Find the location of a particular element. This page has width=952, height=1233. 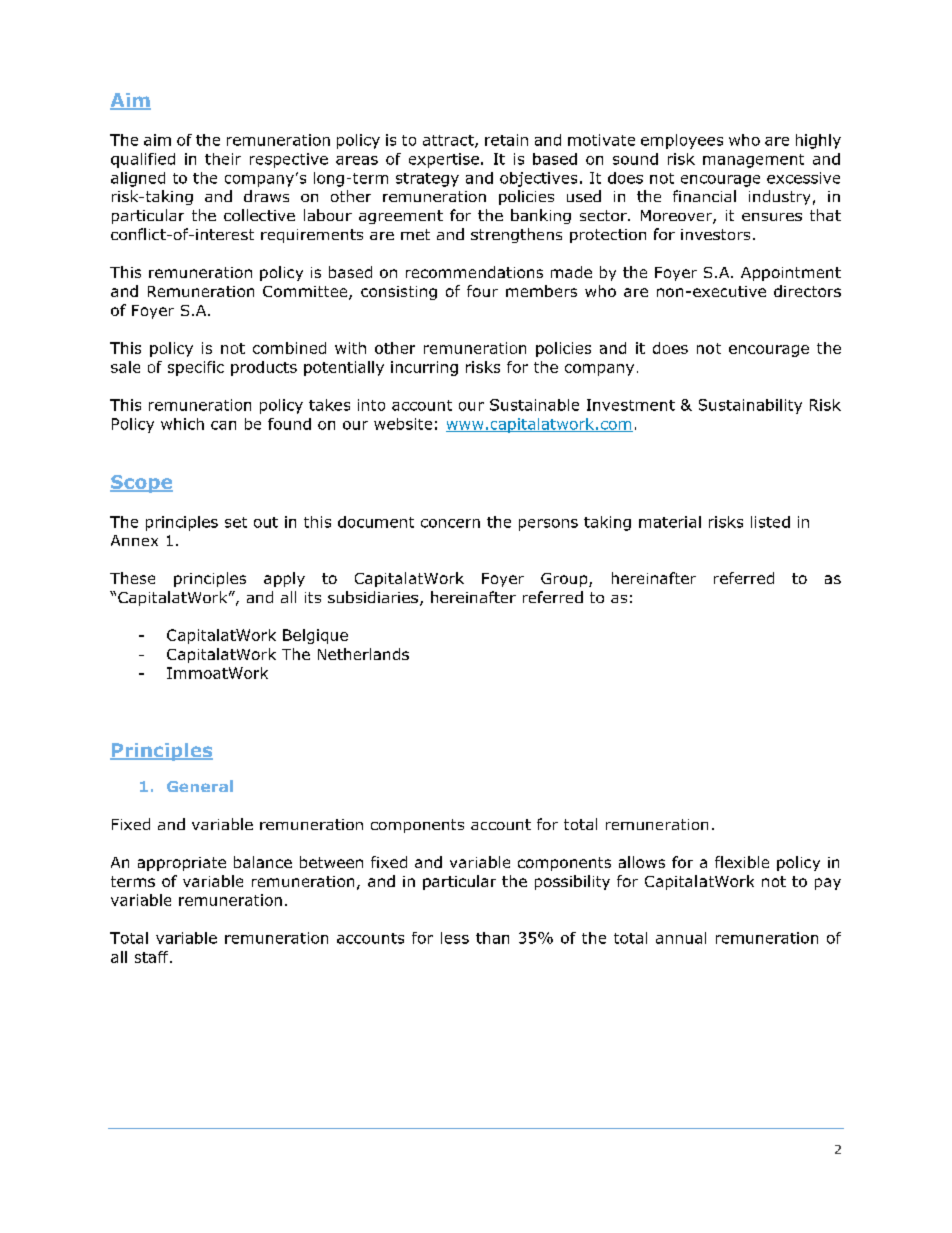

management is located at coordinates (753, 161).
